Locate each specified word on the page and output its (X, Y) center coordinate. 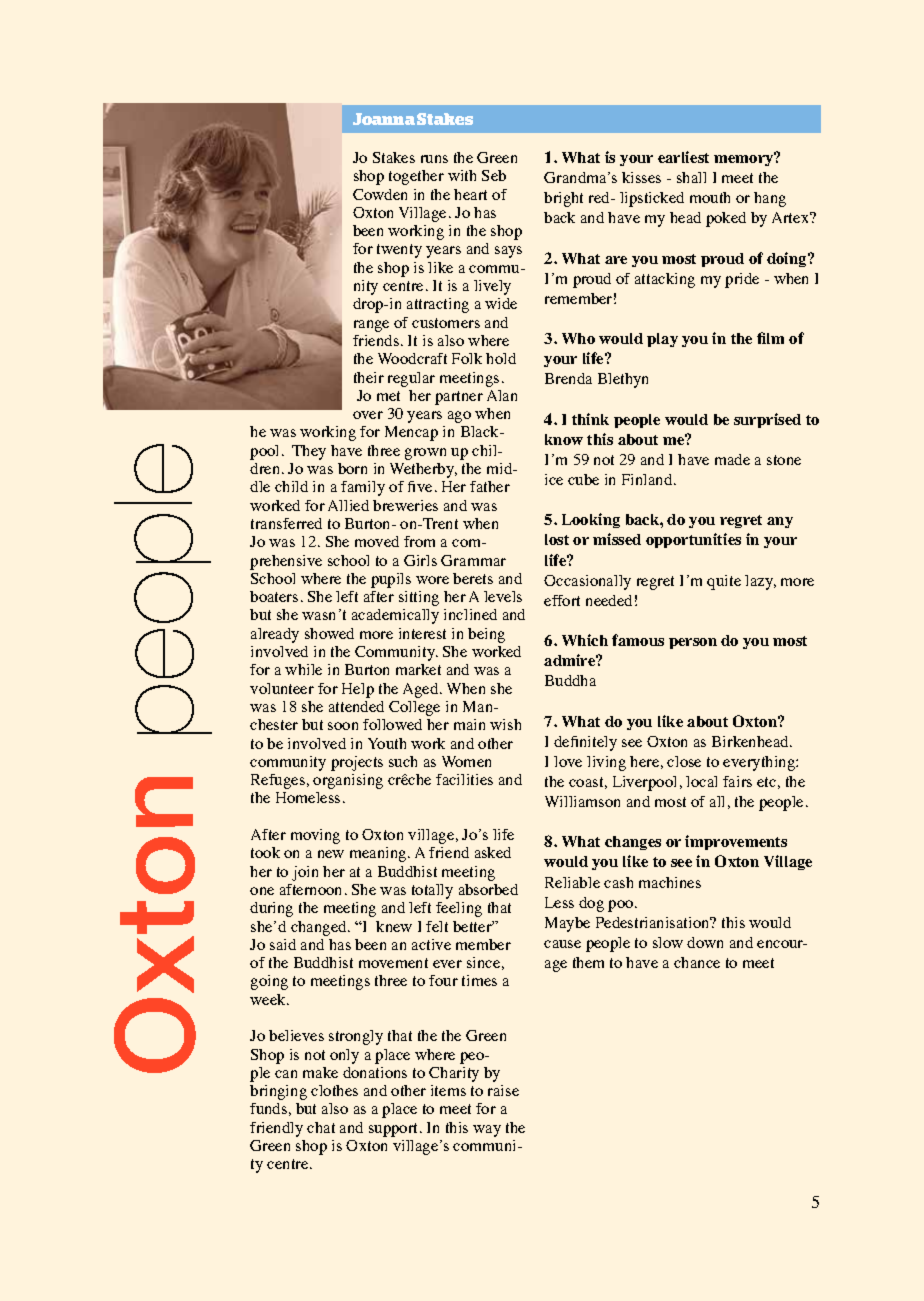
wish (505, 724)
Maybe (567, 924)
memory (745, 159)
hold (501, 358)
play (662, 340)
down (705, 942)
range (371, 326)
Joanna (384, 119)
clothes (334, 1090)
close (684, 761)
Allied (348, 505)
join (305, 873)
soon (343, 726)
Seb (494, 175)
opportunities (693, 540)
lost (557, 539)
